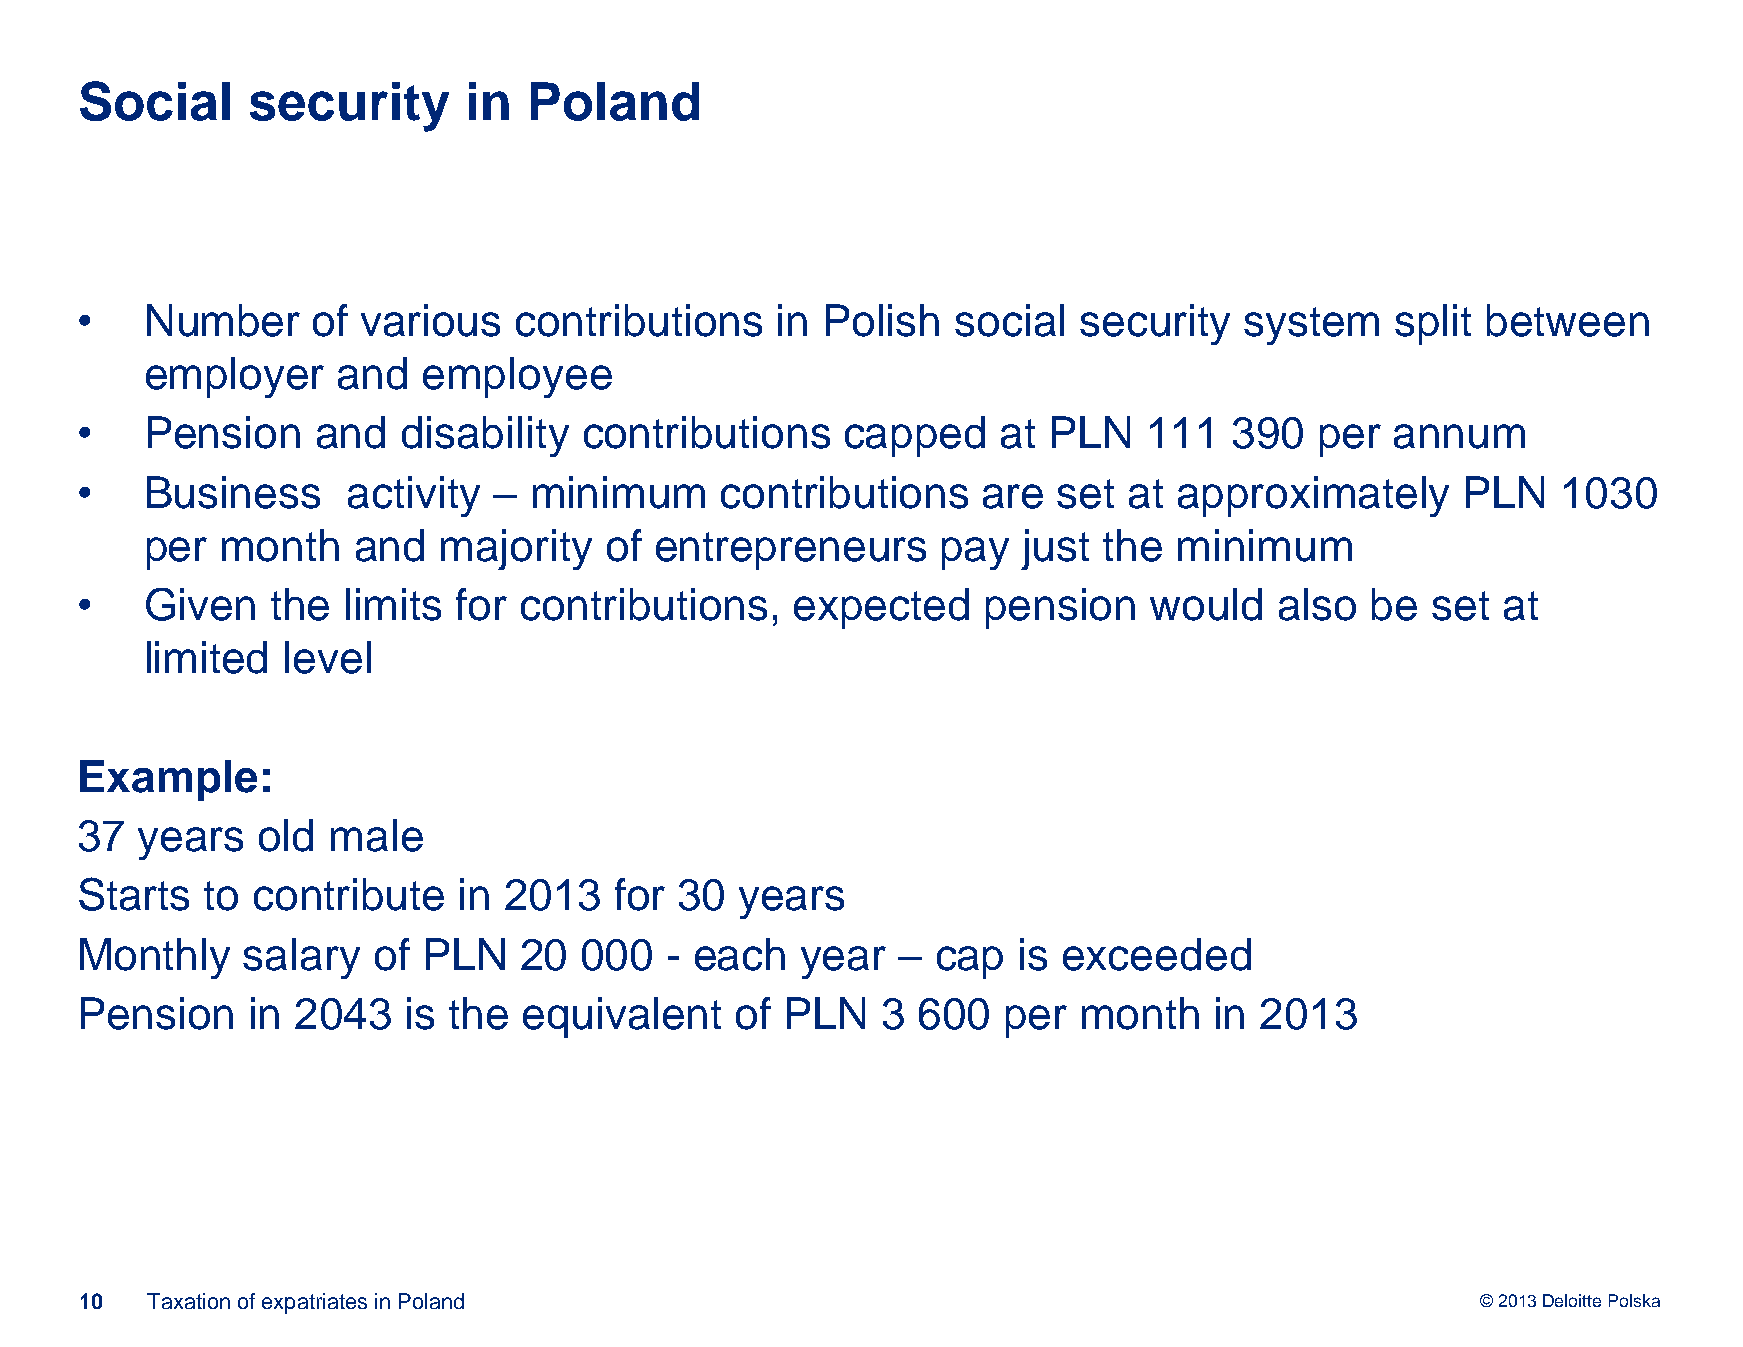 Image resolution: width=1743 pixels, height=1347 pixels. I want to click on also, so click(1317, 604).
